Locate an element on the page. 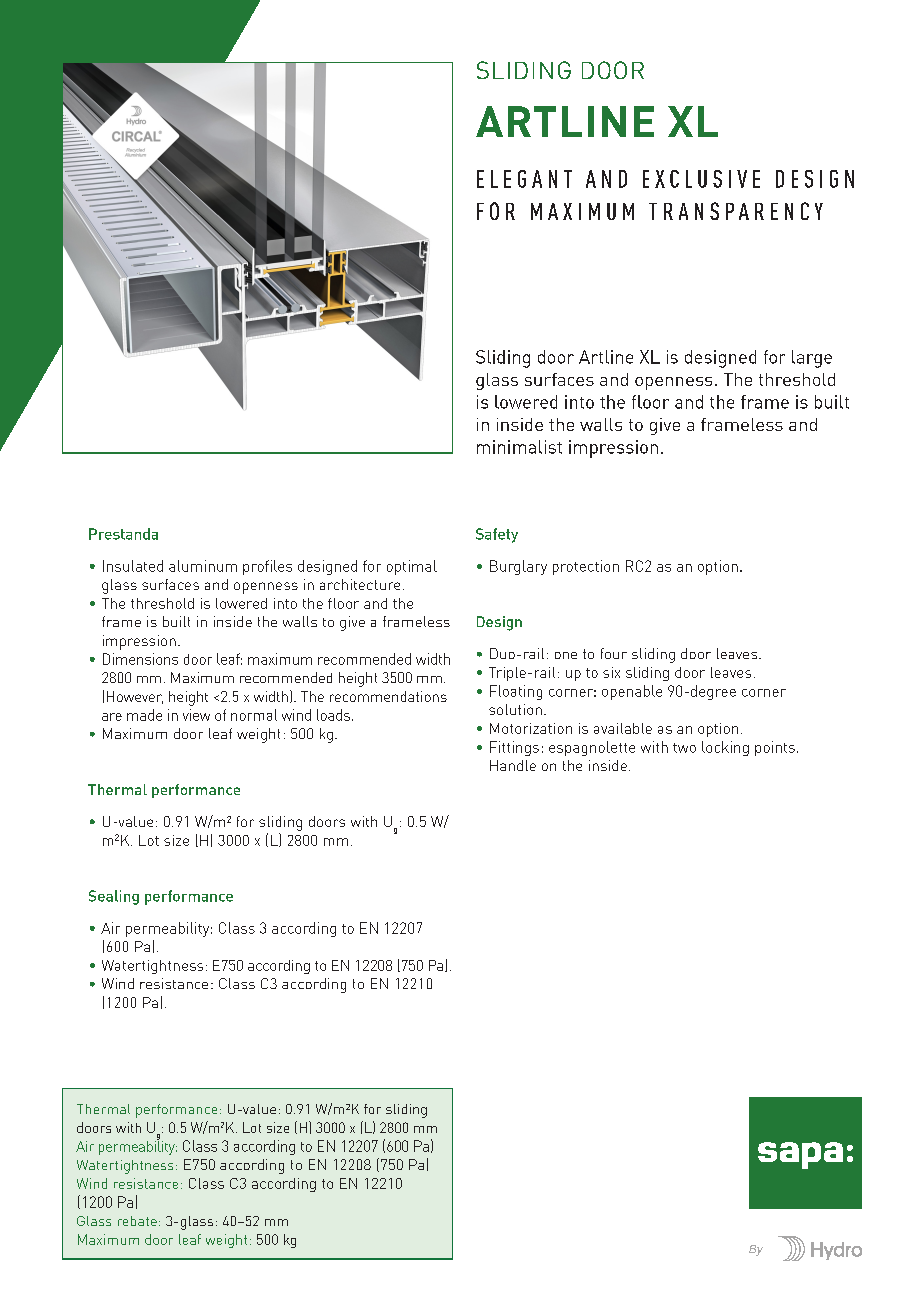 Image resolution: width=924 pixels, height=1308 pixels. view is located at coordinates (196, 715).
